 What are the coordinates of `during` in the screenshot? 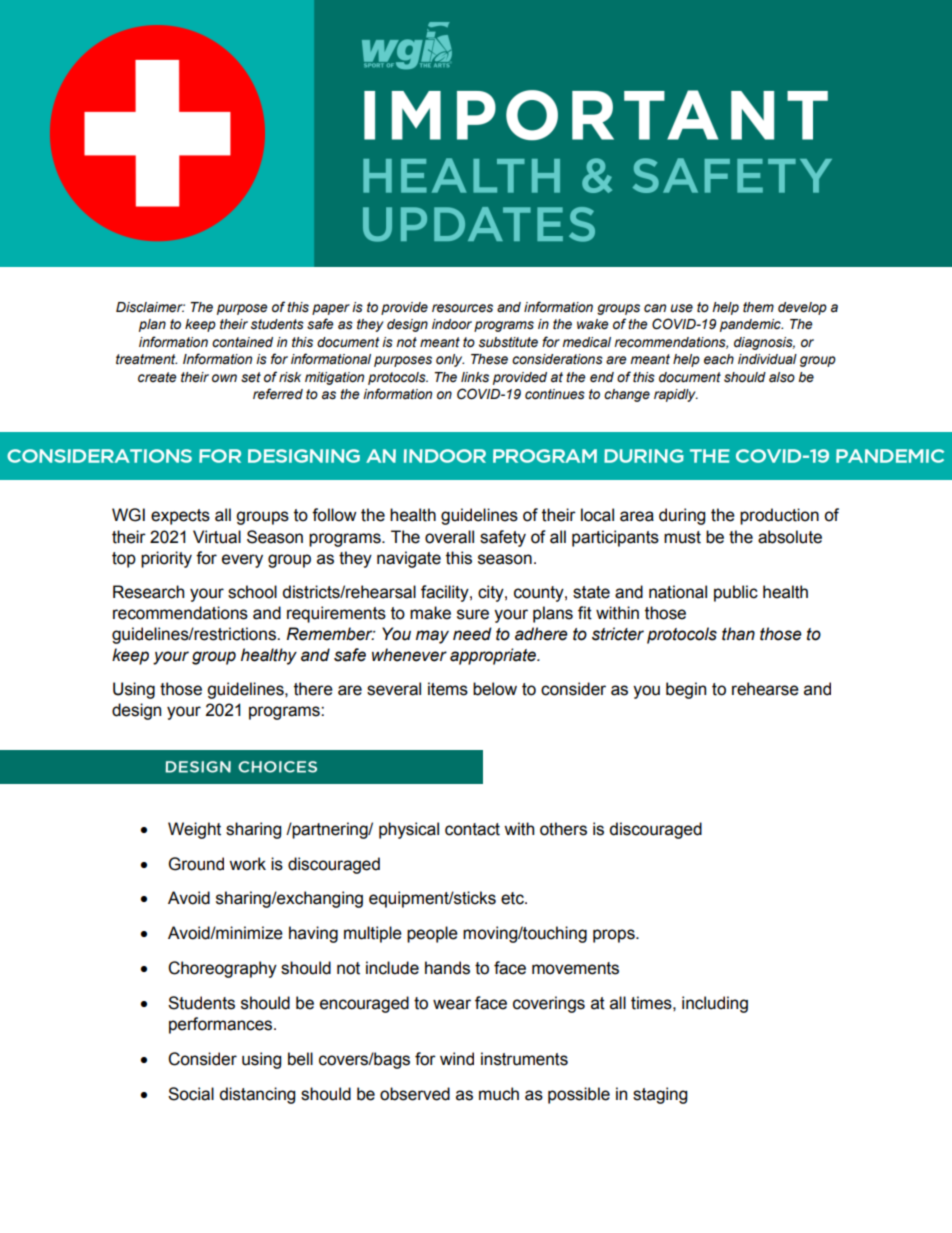 It's located at (682, 516).
